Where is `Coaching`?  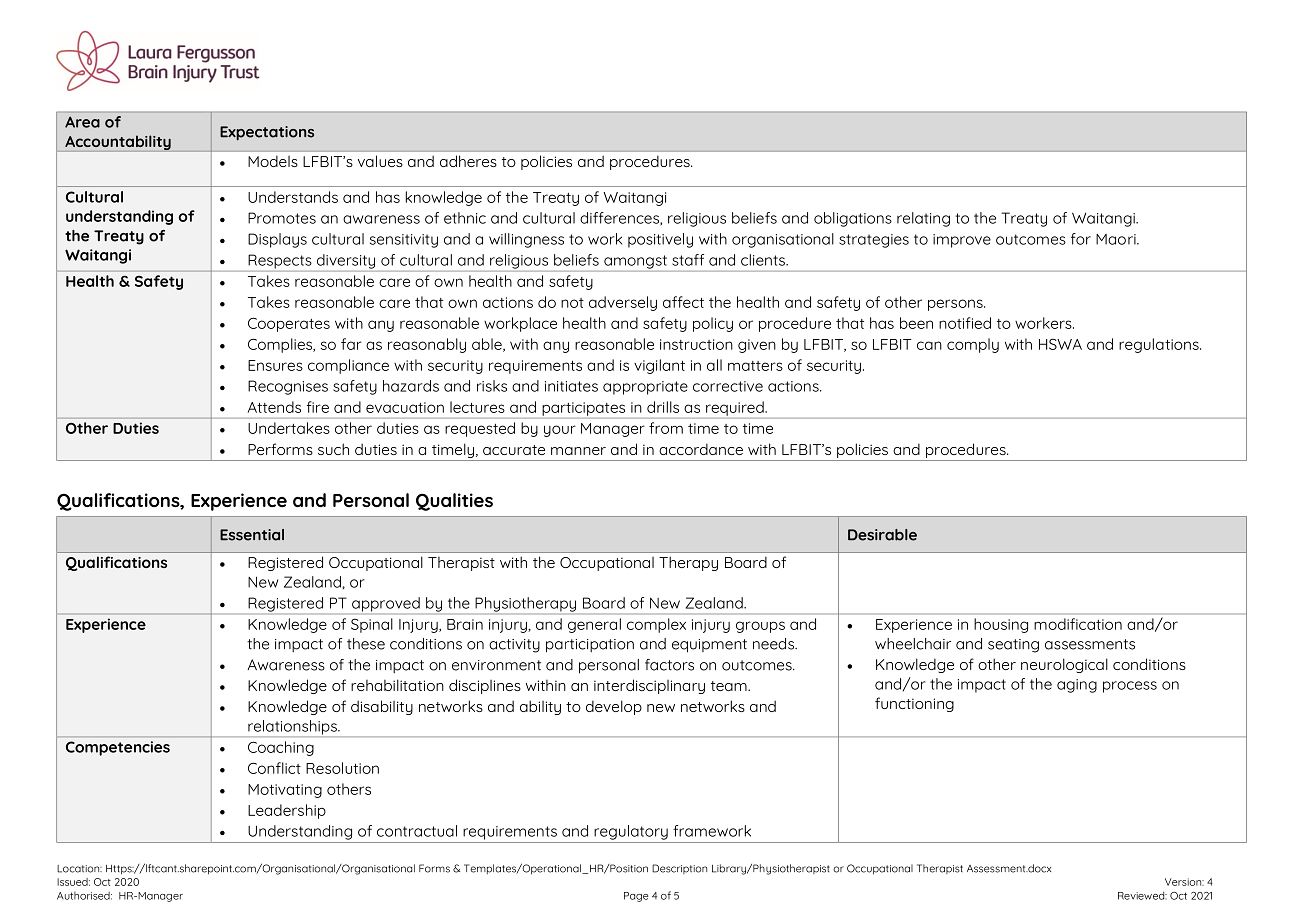 Coaching is located at coordinates (281, 748).
